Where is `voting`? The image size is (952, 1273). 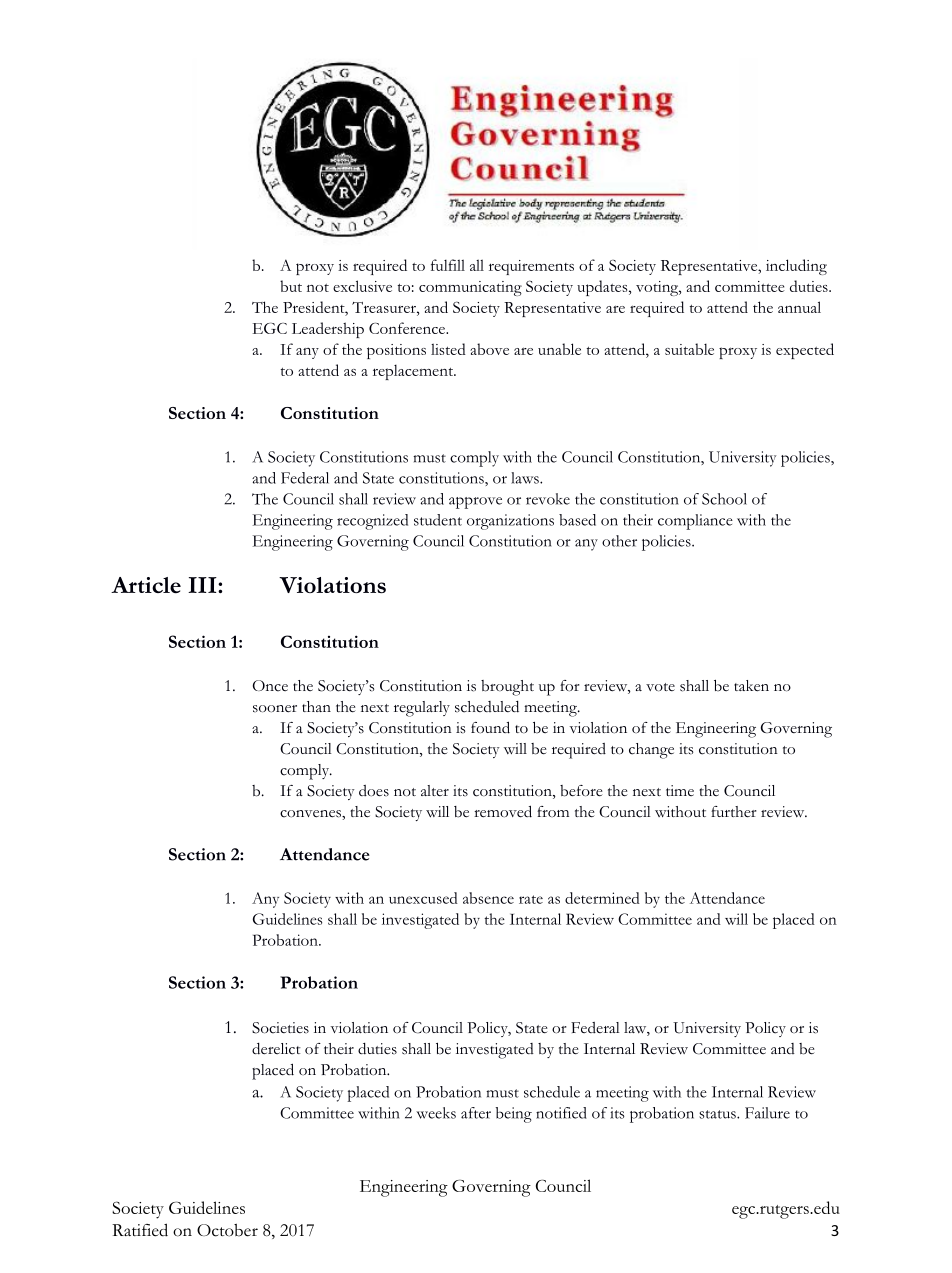
voting is located at coordinates (658, 288).
